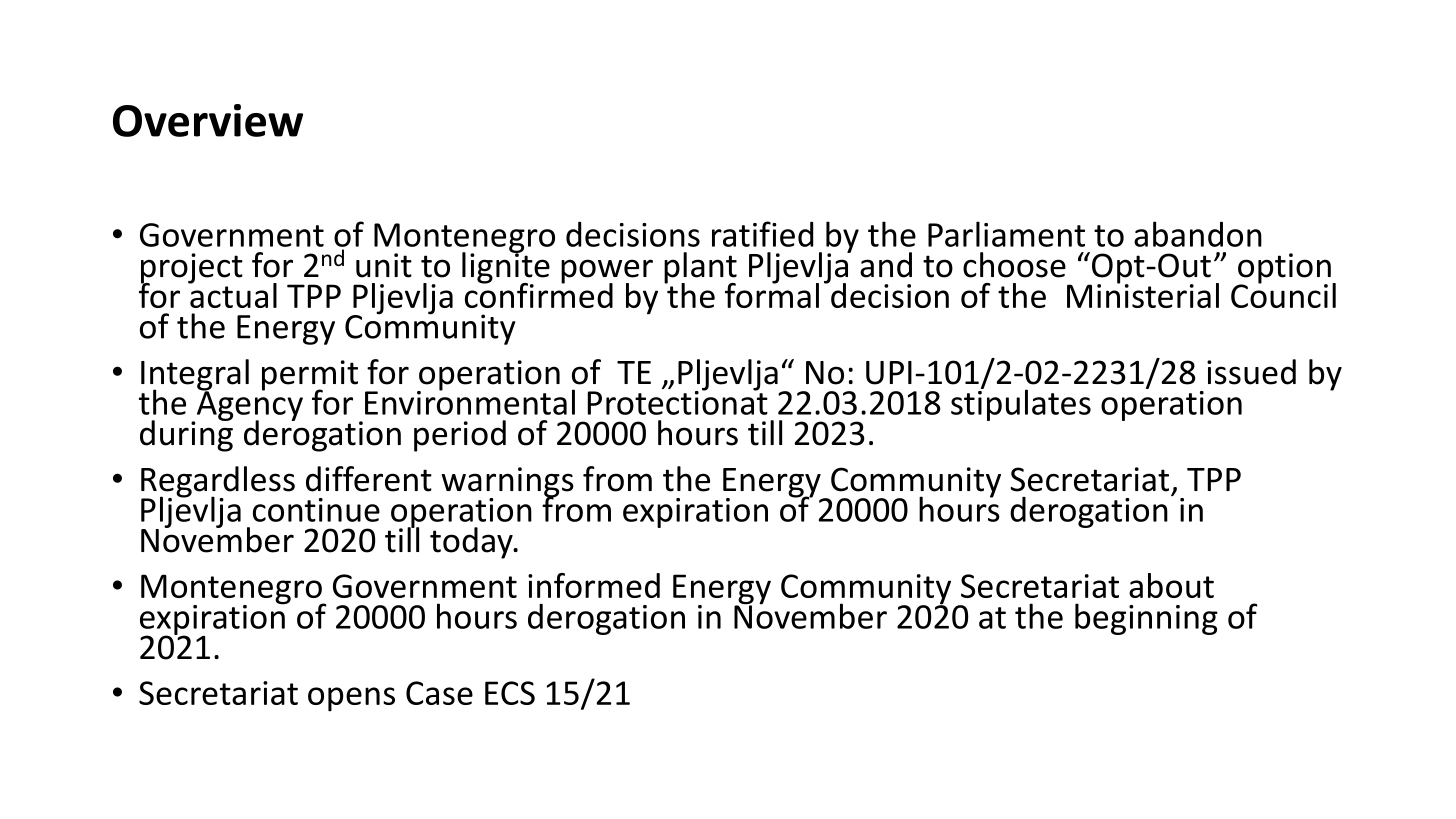  I want to click on ratified, so click(762, 234).
